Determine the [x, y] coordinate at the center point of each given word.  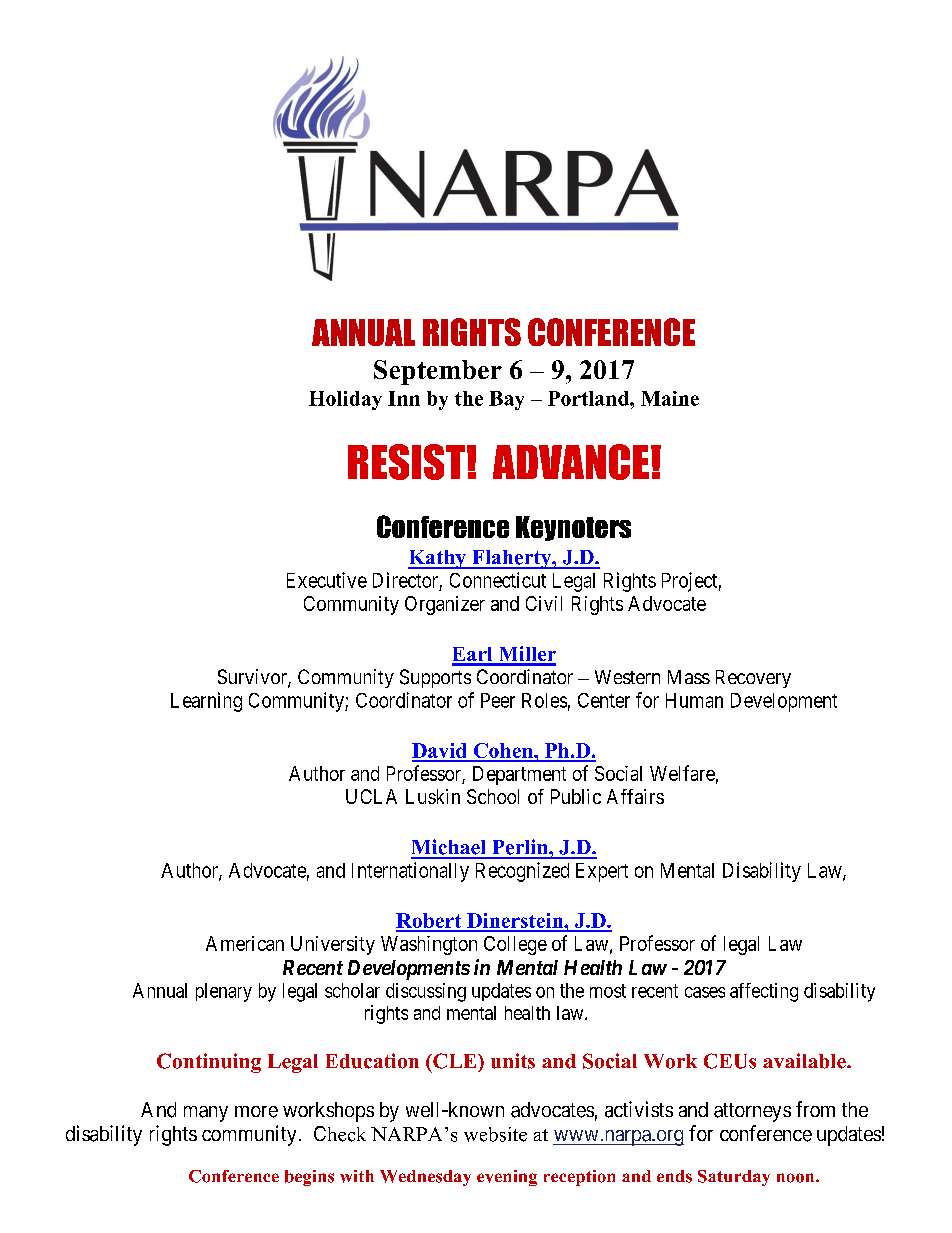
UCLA [371, 796]
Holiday [345, 400]
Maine [670, 398]
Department [519, 775]
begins [309, 1178]
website [495, 1134]
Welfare [682, 773]
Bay [506, 400]
